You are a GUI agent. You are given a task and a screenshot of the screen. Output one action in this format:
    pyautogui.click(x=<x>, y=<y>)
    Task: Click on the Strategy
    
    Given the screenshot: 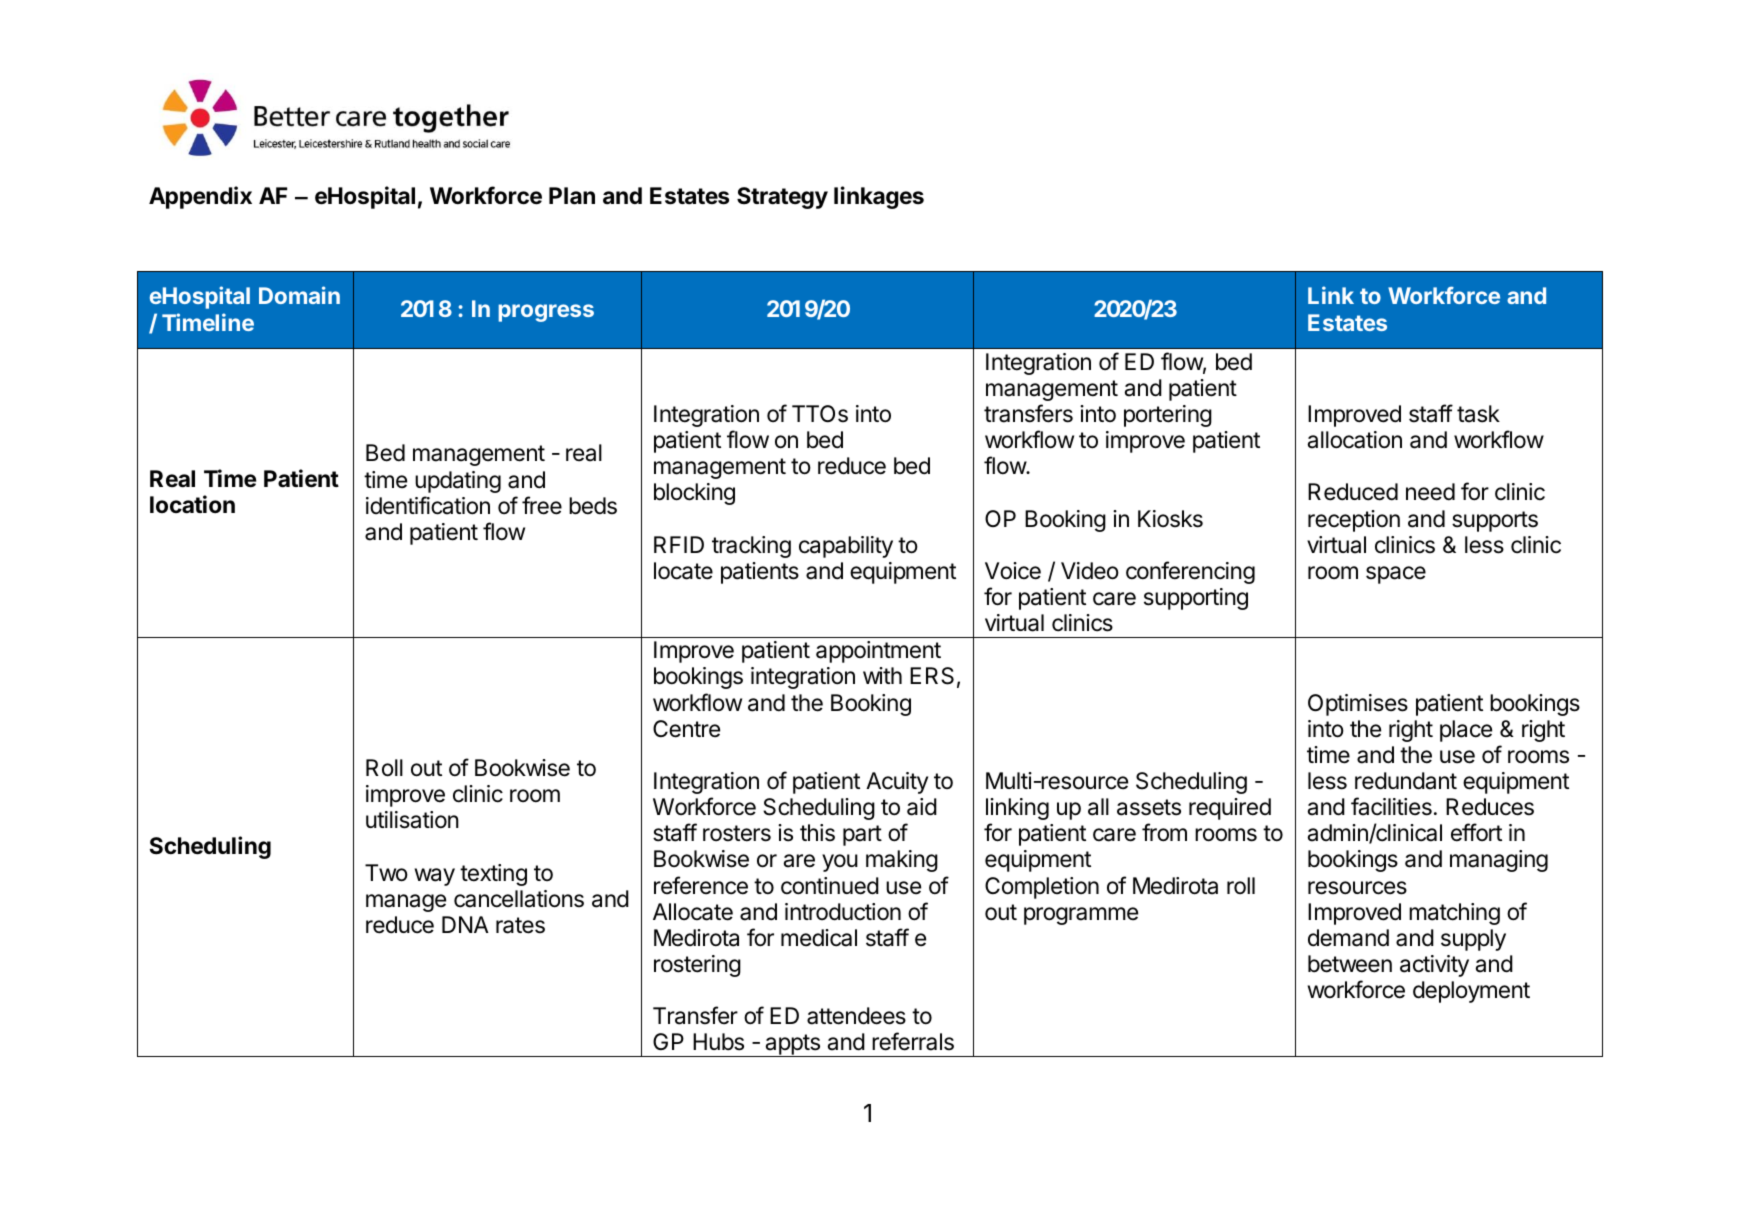 What is the action you would take?
    pyautogui.click(x=782, y=198)
